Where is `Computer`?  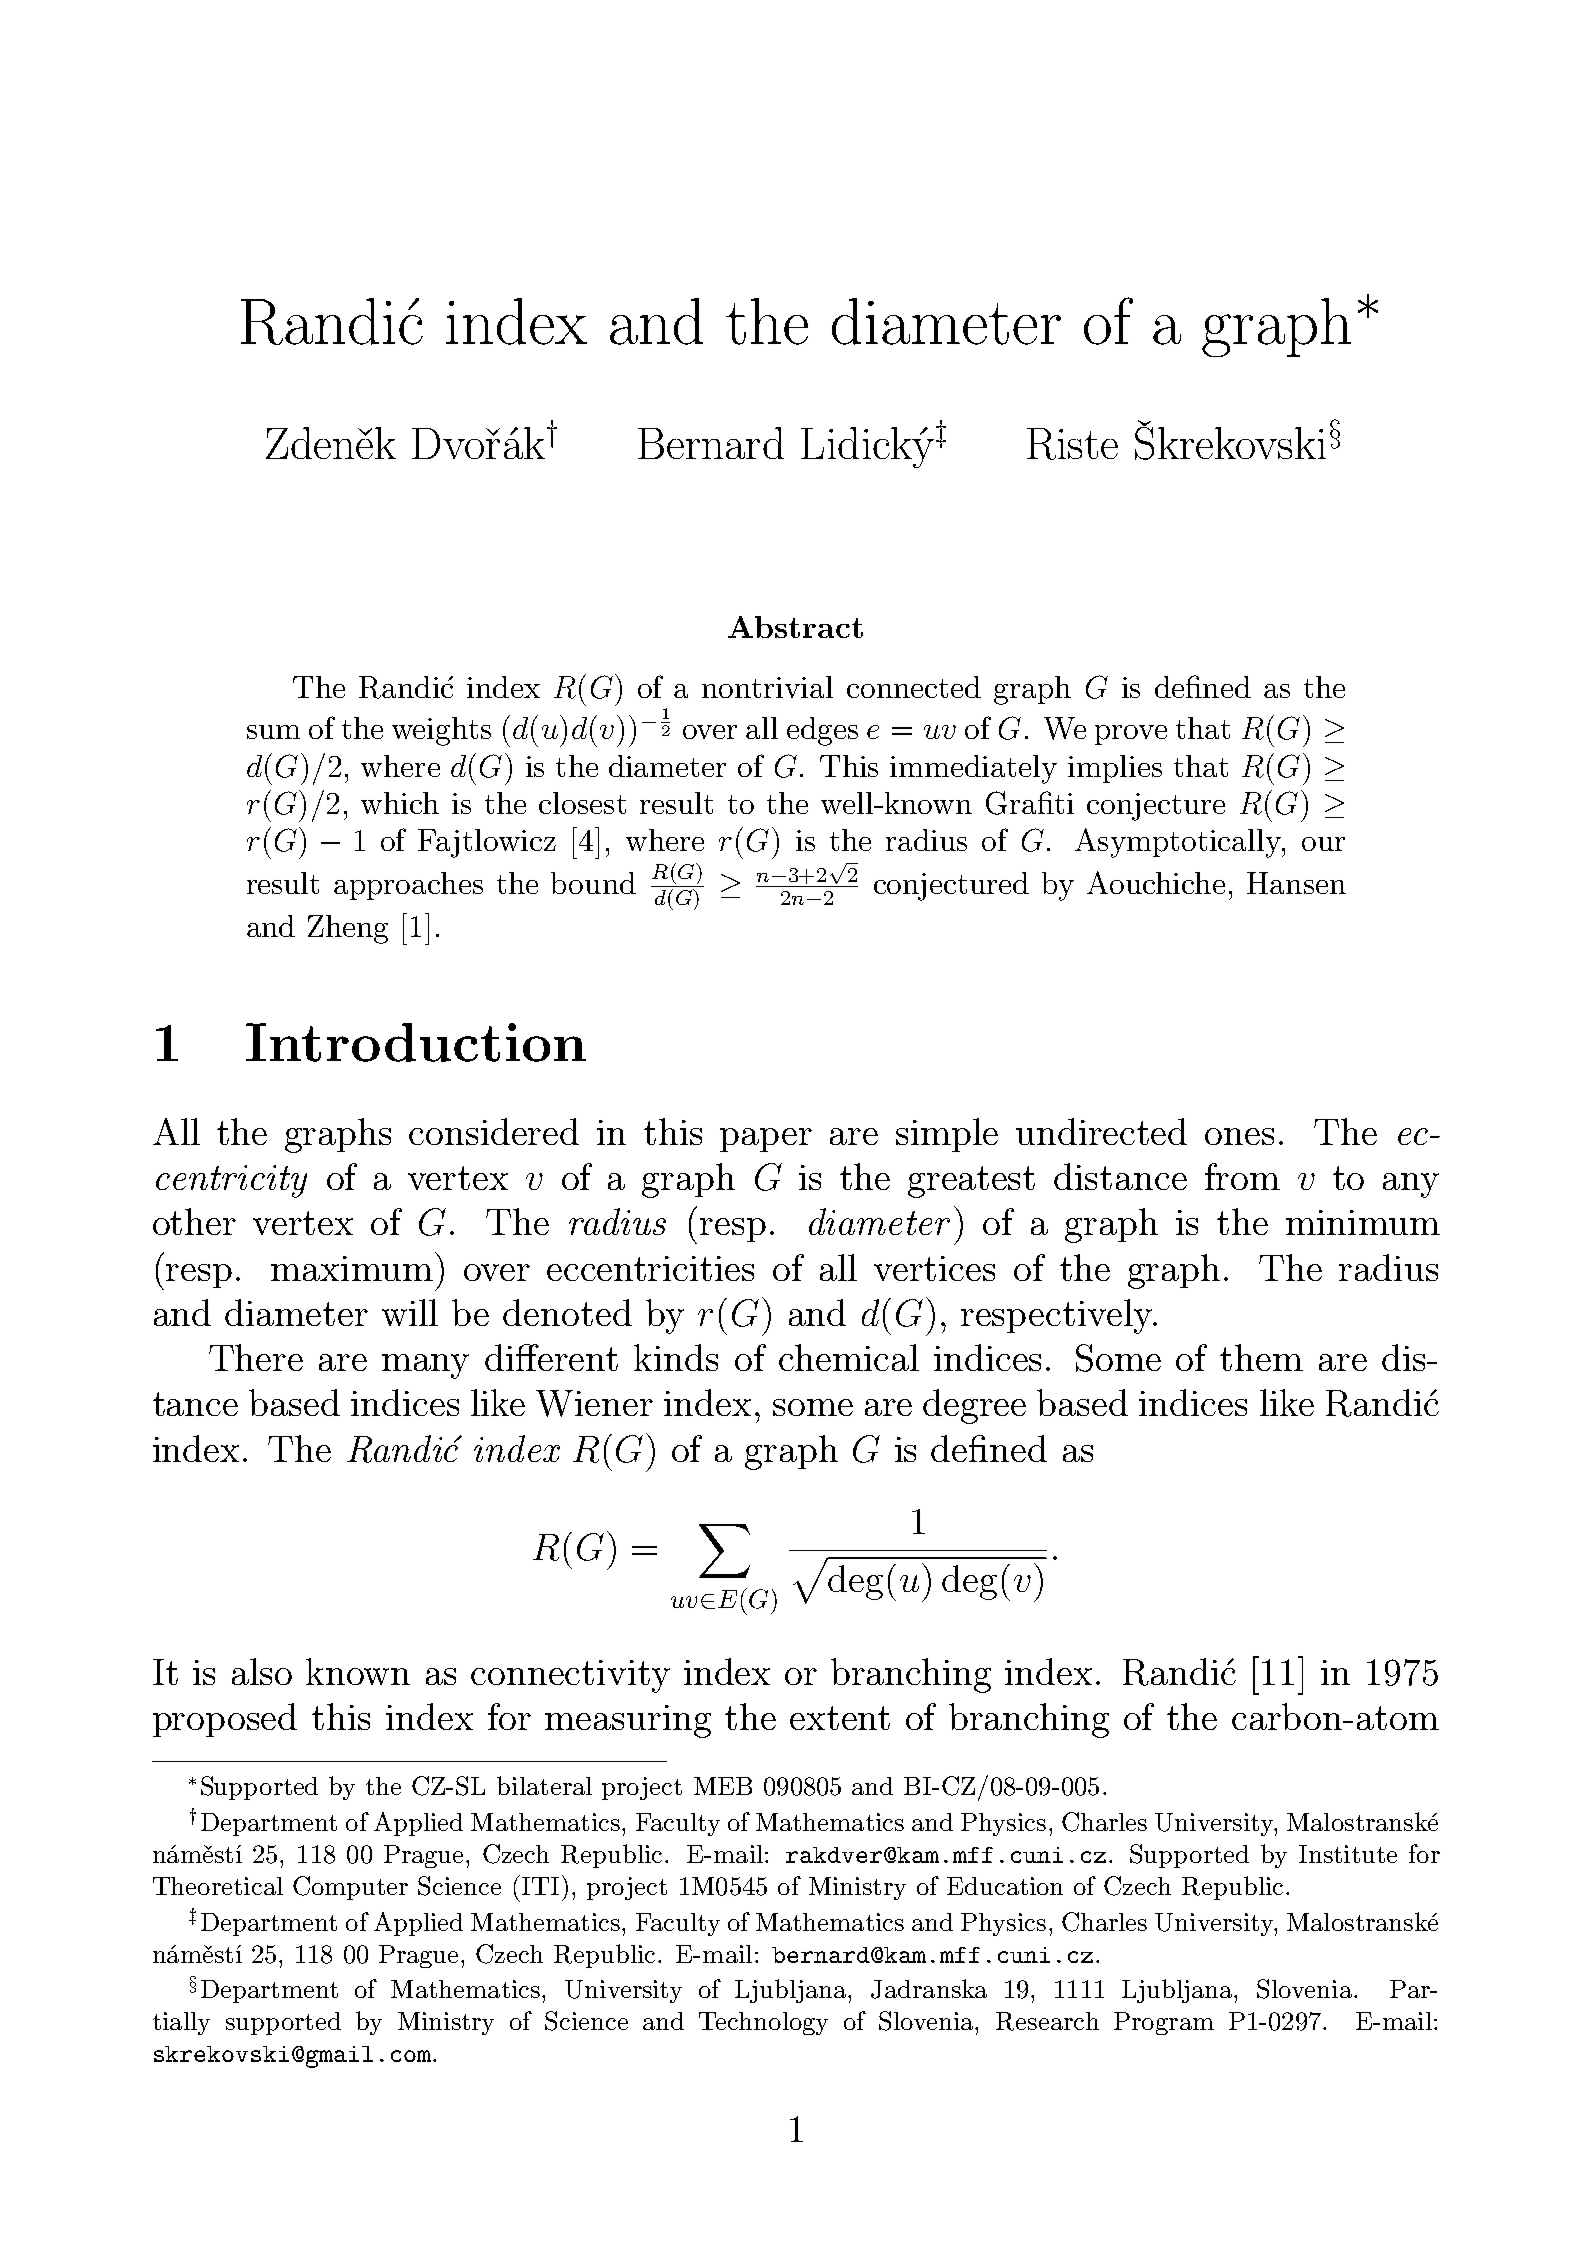
Computer is located at coordinates (350, 1888).
